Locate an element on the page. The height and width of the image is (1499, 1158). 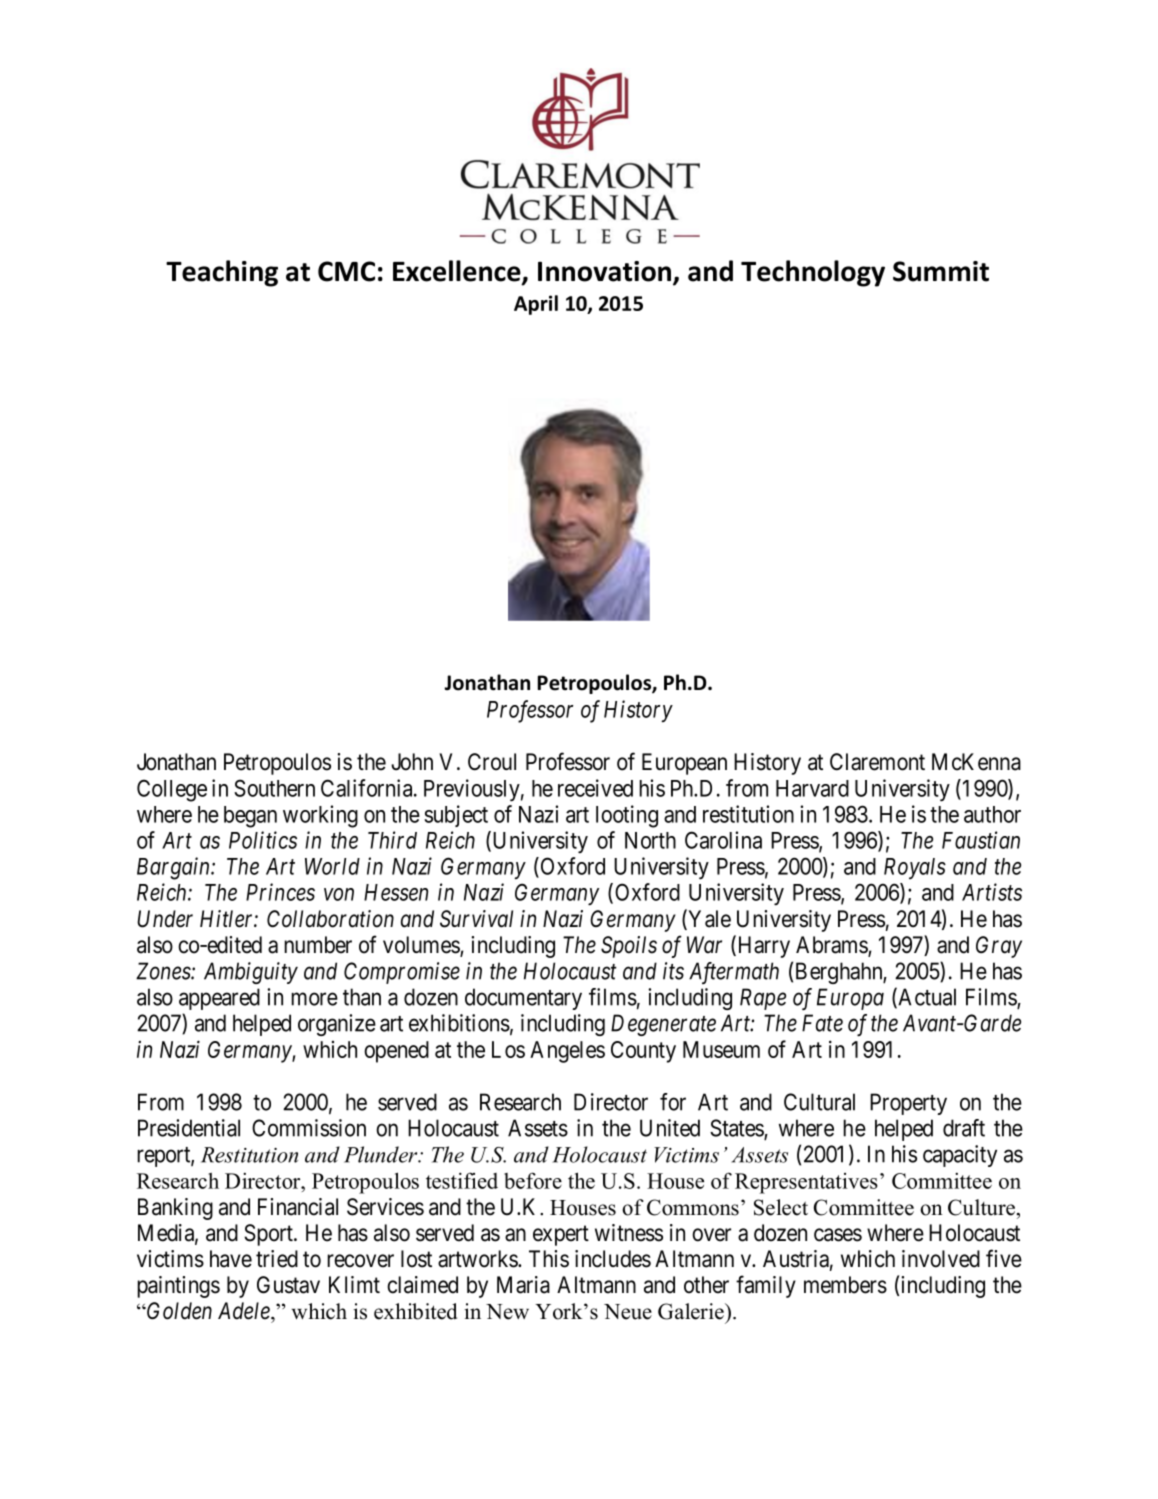
Summit is located at coordinates (941, 271).
